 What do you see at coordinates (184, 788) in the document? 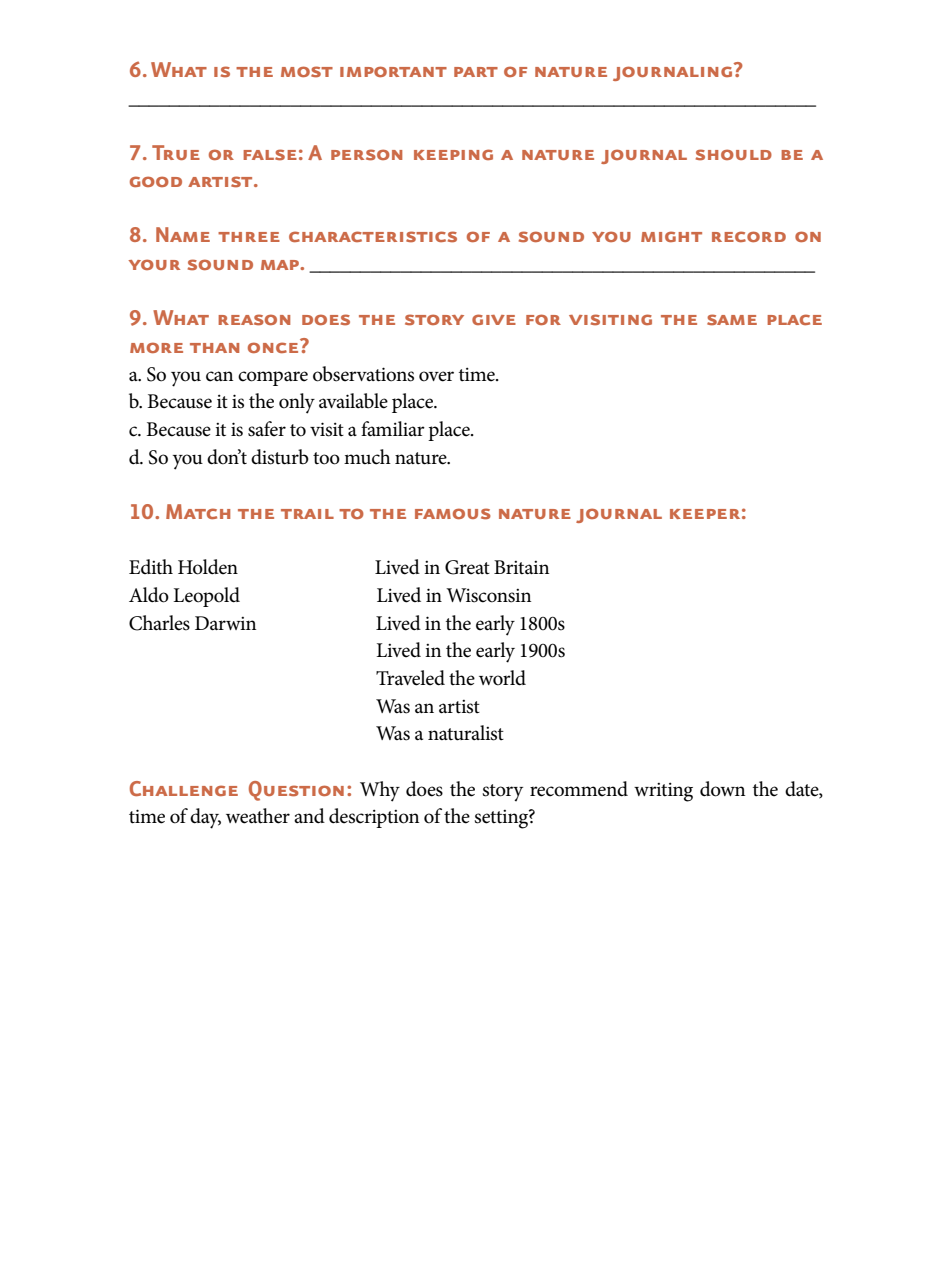
I see `Challenge` at bounding box center [184, 788].
